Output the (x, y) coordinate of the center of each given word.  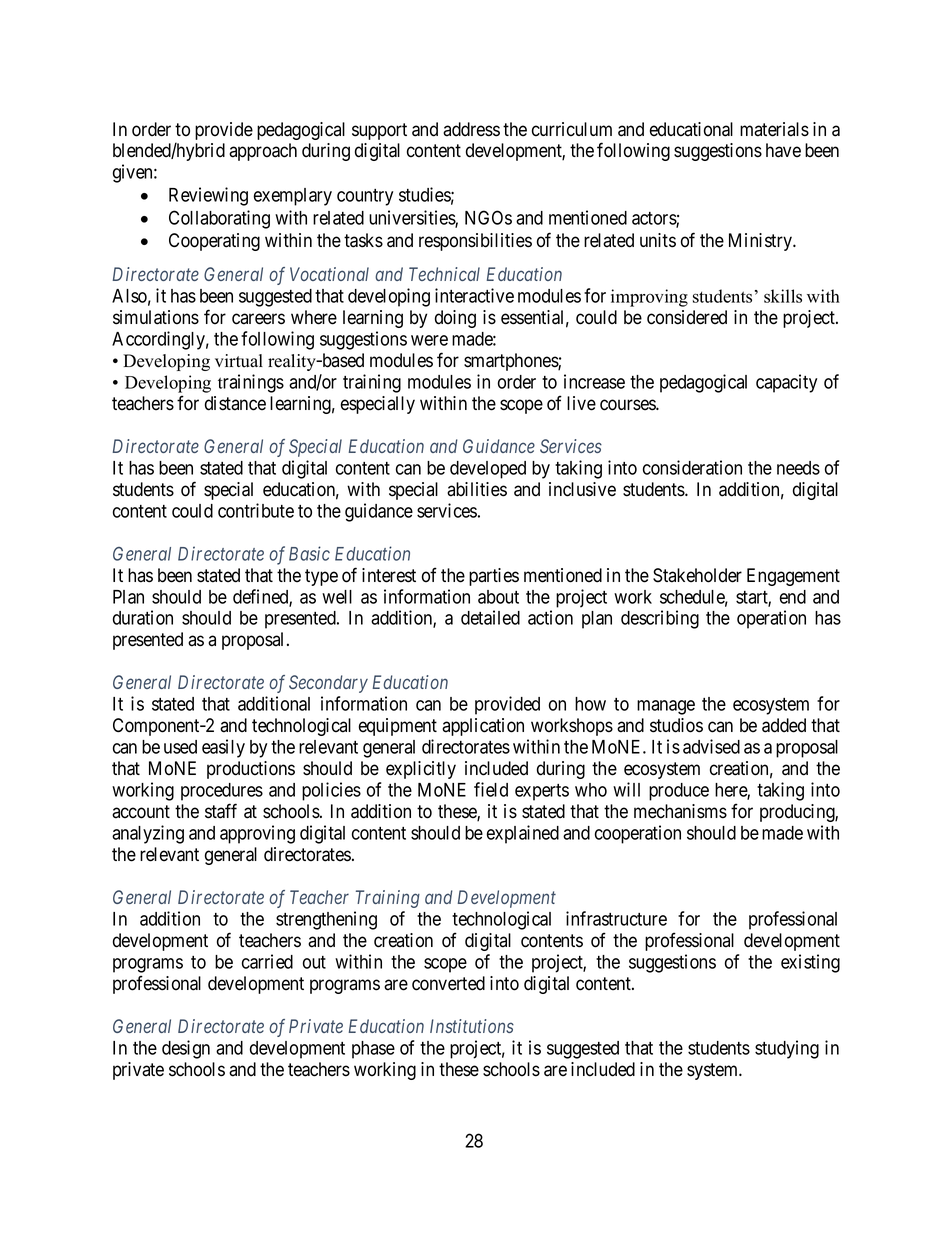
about (498, 597)
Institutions (472, 1026)
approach (263, 152)
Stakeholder (697, 575)
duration (143, 617)
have (783, 150)
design (186, 1049)
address (471, 129)
